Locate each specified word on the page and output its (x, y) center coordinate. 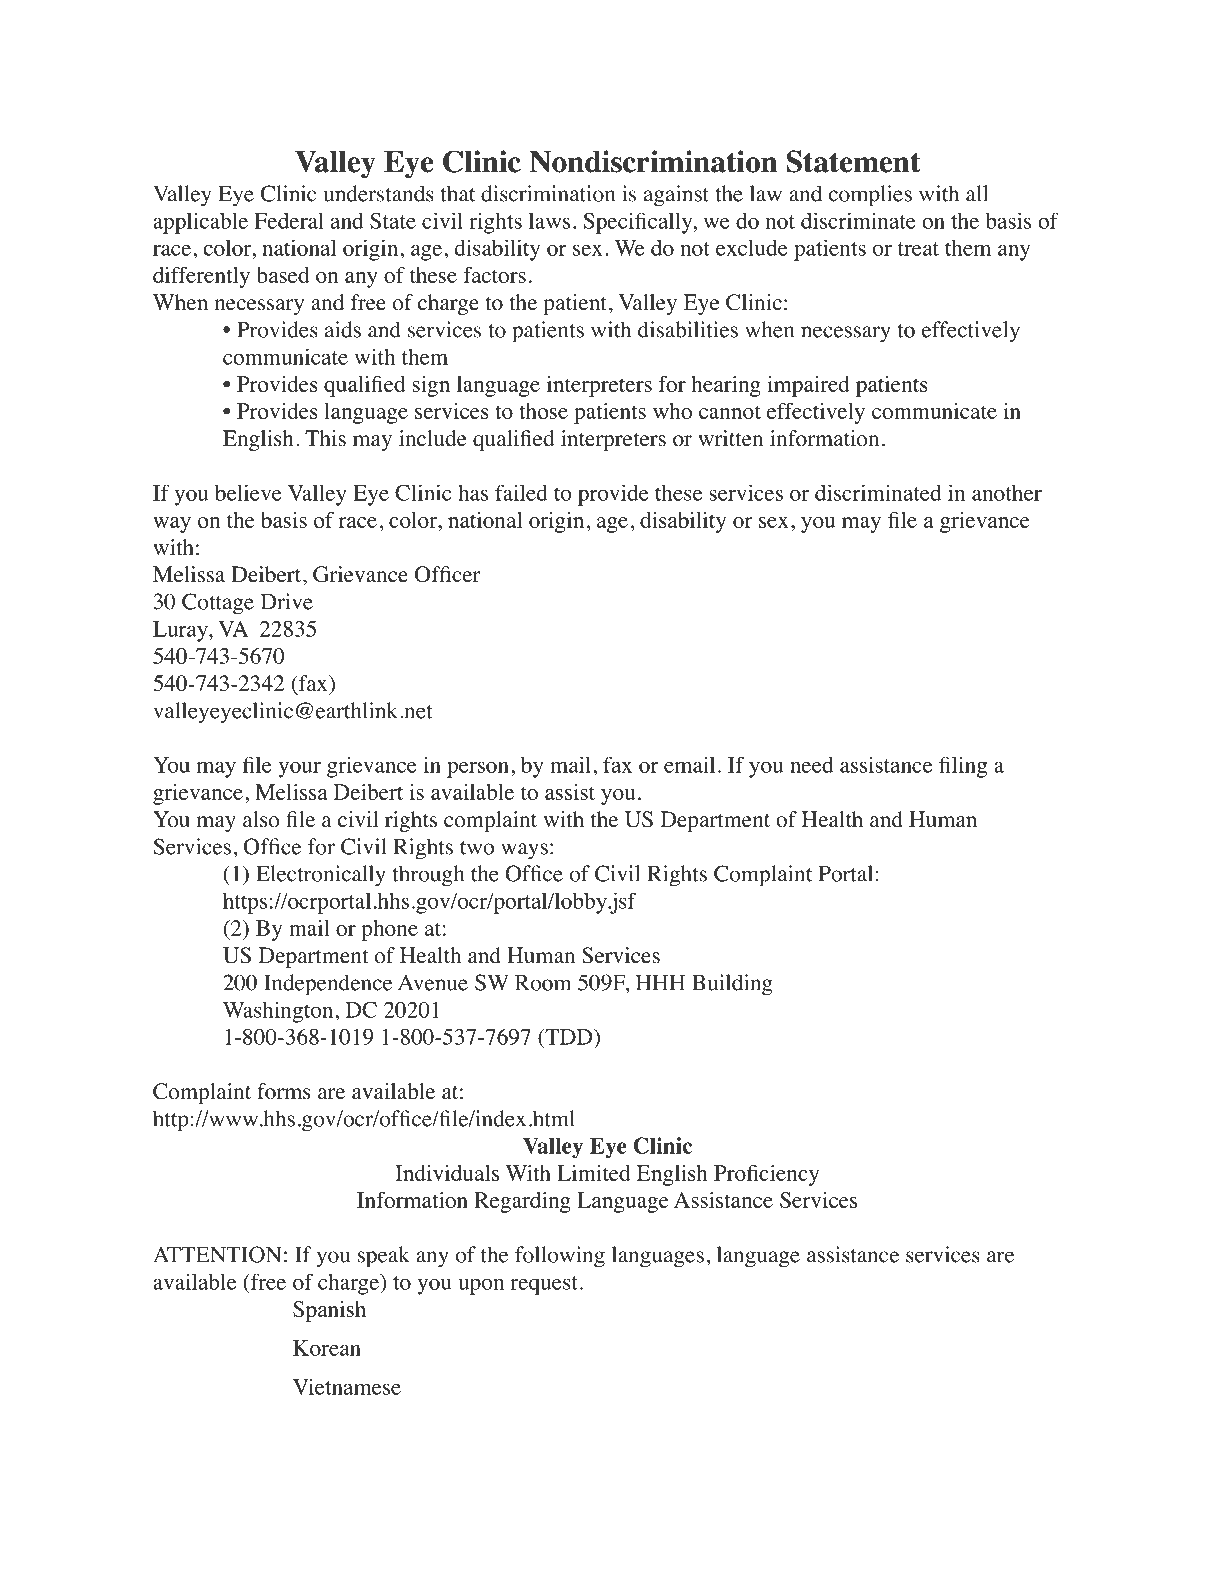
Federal (289, 220)
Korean (327, 1348)
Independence (328, 985)
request (544, 1285)
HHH (660, 983)
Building (732, 985)
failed (521, 492)
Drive (287, 601)
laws (549, 220)
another (1007, 493)
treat (918, 249)
